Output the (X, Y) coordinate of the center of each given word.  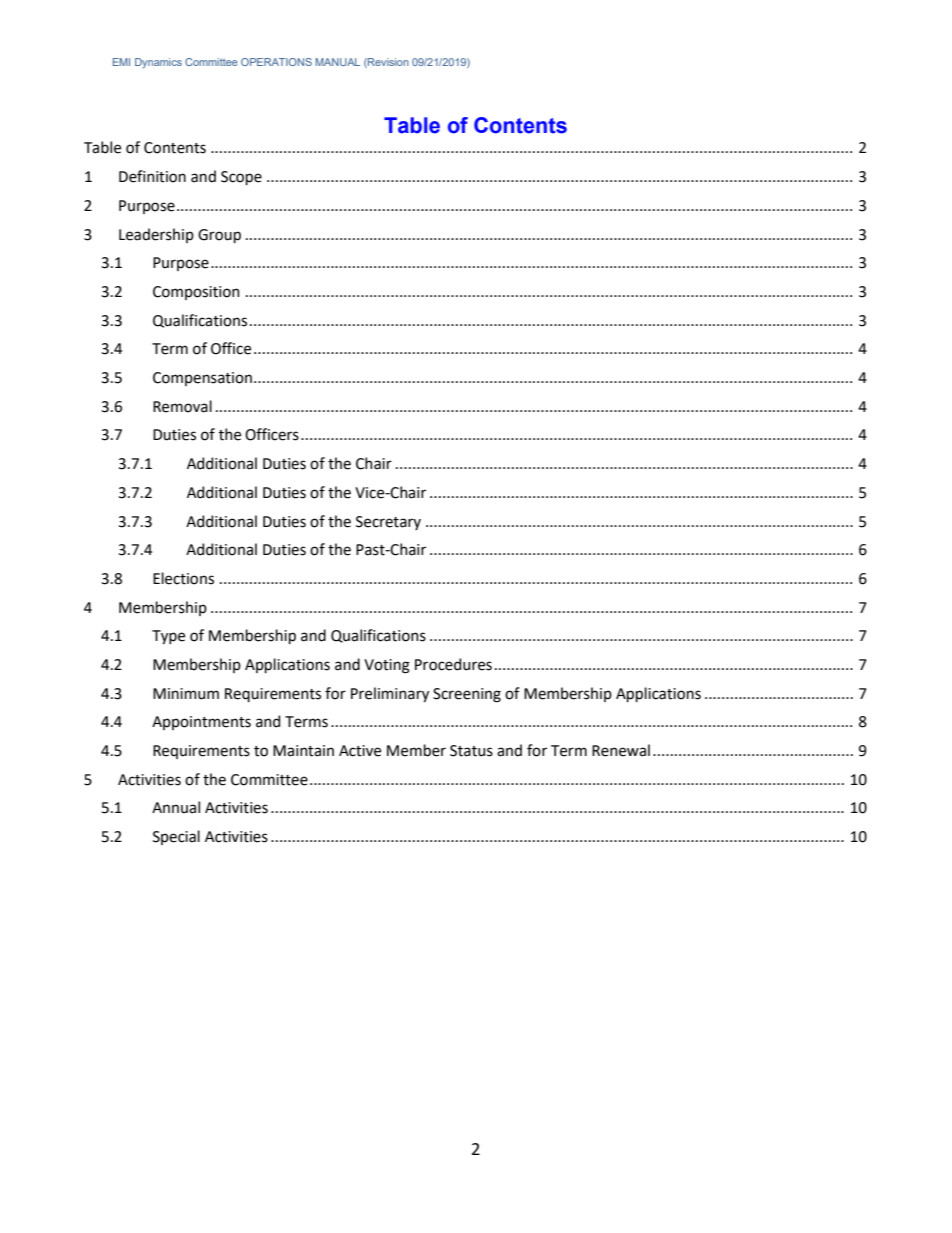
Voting (387, 666)
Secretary (388, 523)
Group (219, 236)
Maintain (303, 751)
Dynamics (158, 63)
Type (168, 637)
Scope (241, 178)
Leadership (156, 235)
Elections (183, 578)
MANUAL (338, 62)
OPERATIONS (276, 62)
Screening (467, 695)
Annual (176, 807)
